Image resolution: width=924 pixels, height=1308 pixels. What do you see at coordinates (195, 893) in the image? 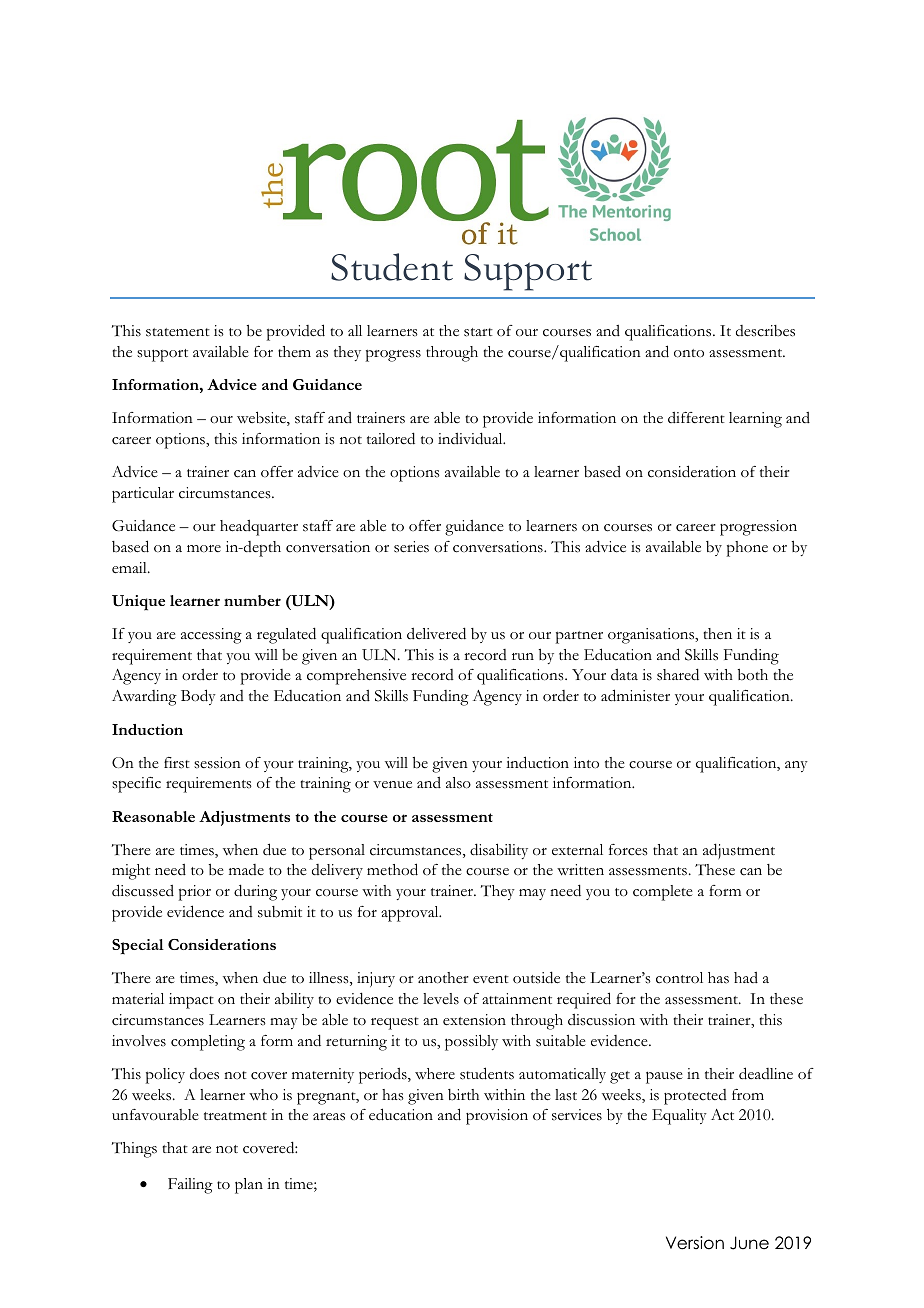
I see `prior` at bounding box center [195, 893].
